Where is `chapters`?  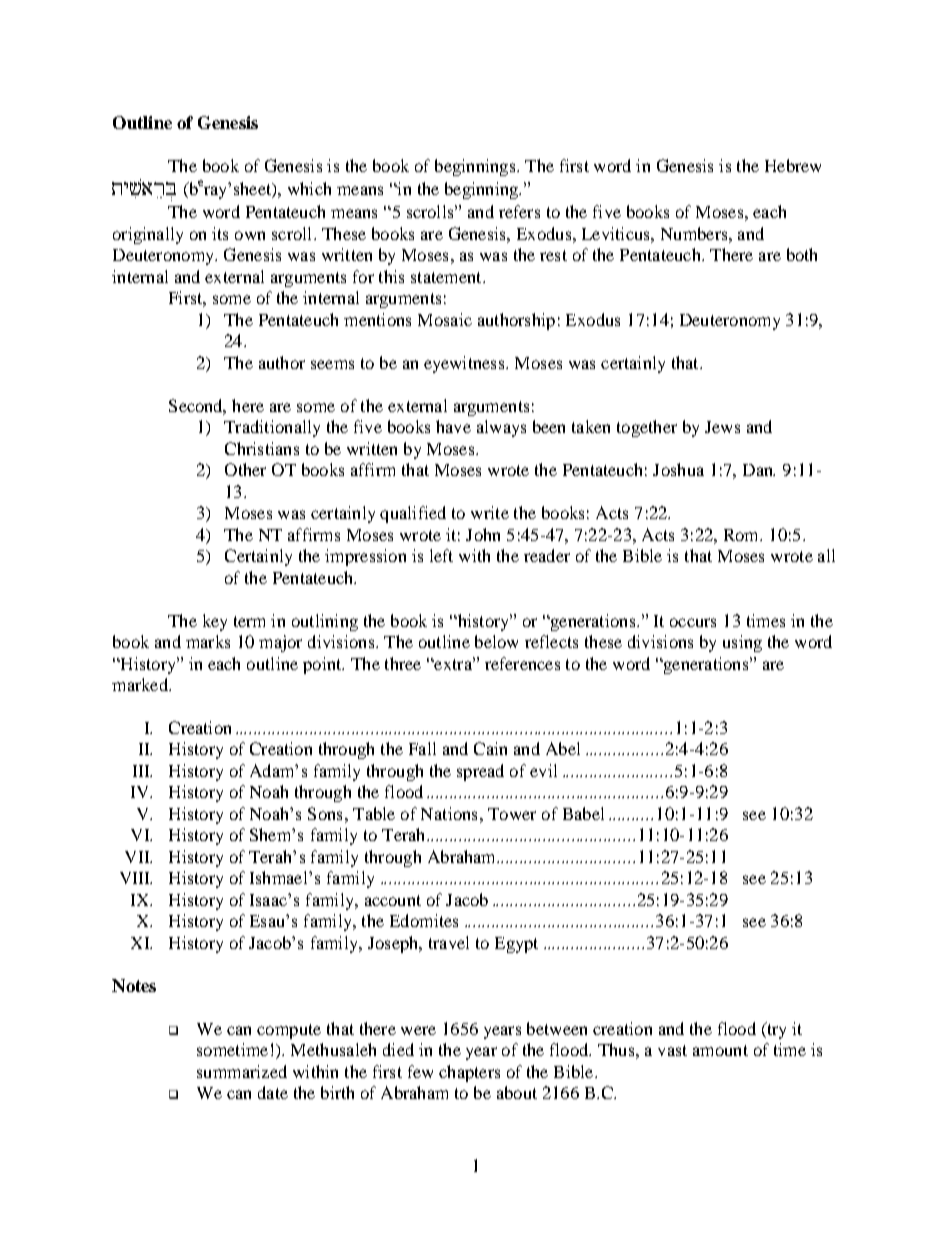 chapters is located at coordinates (469, 1073).
